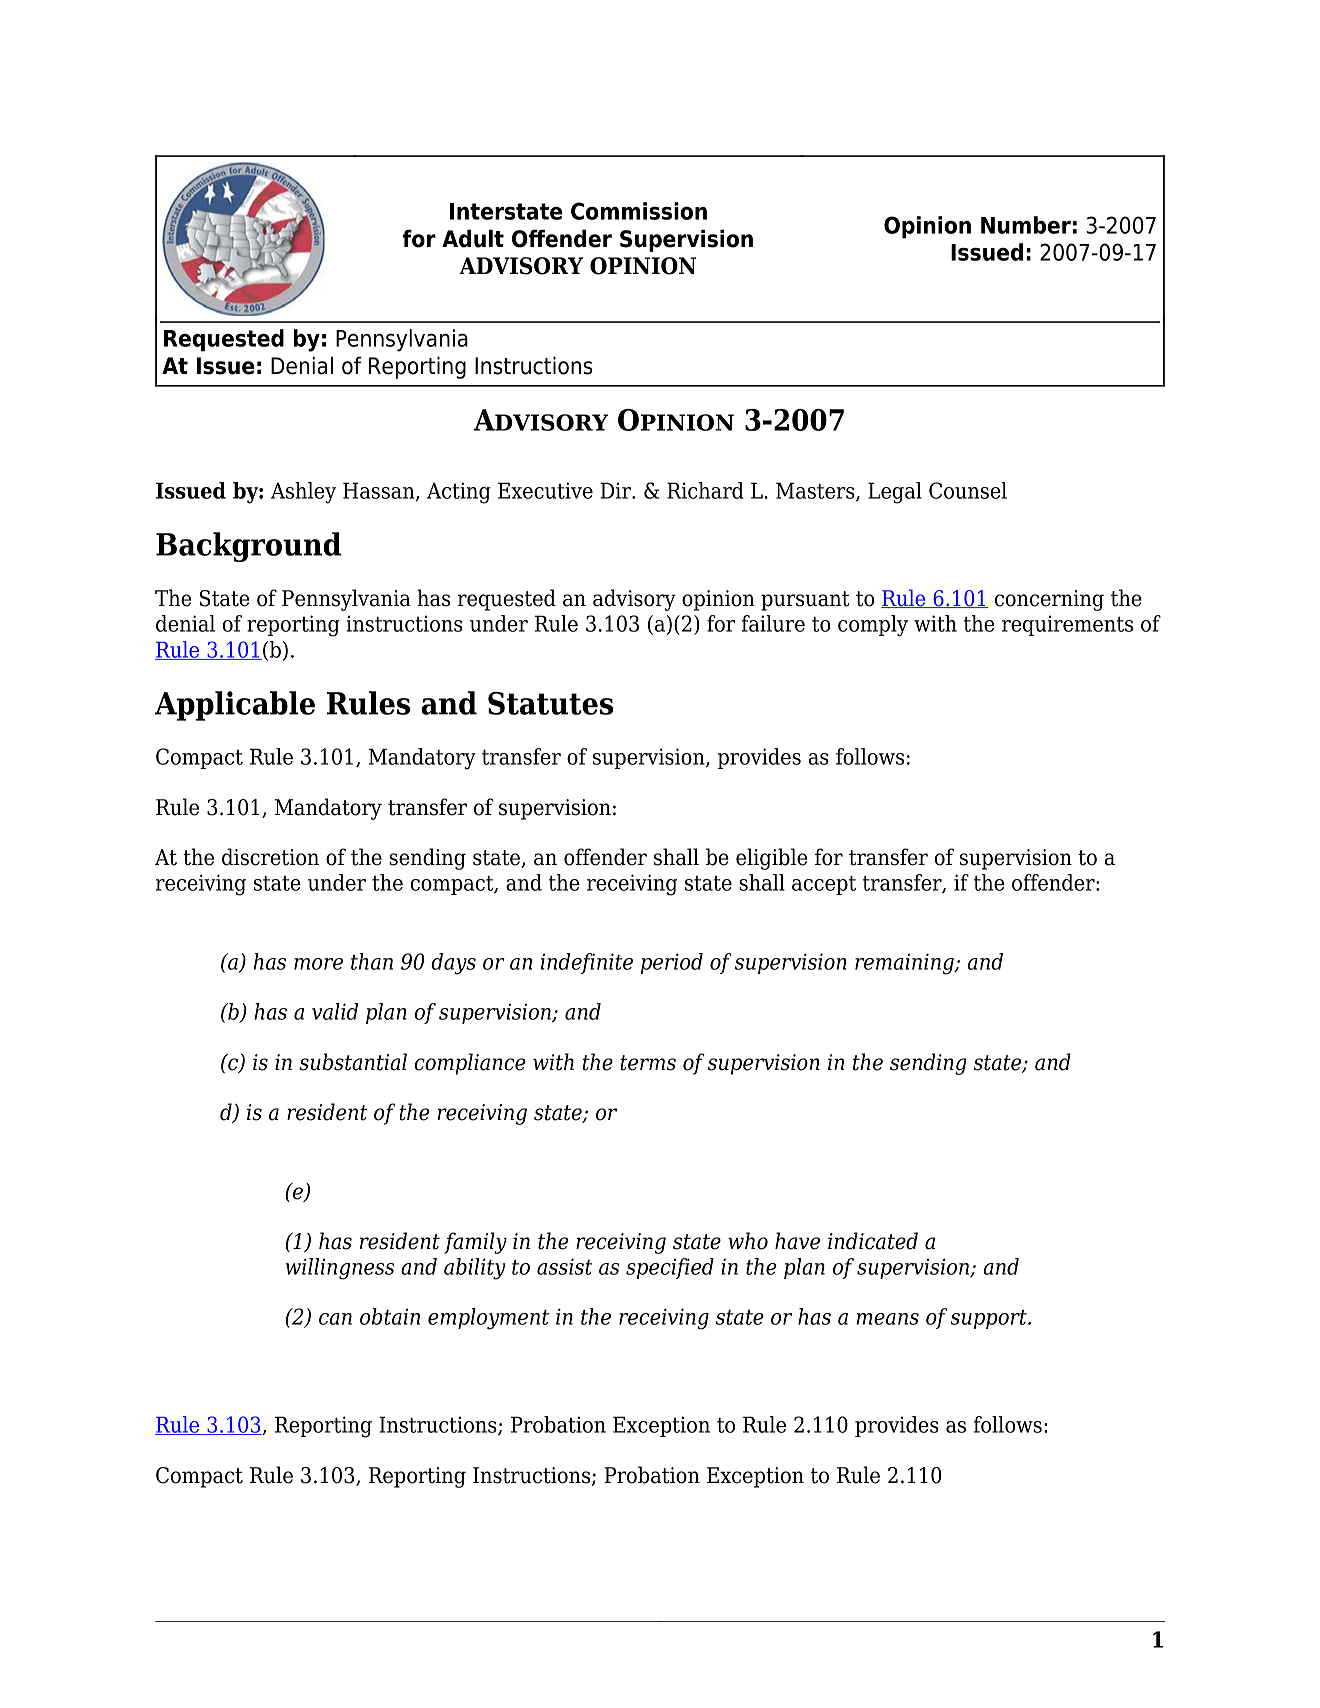 This screenshot has height=1708, width=1320. I want to click on Adult, so click(473, 238).
